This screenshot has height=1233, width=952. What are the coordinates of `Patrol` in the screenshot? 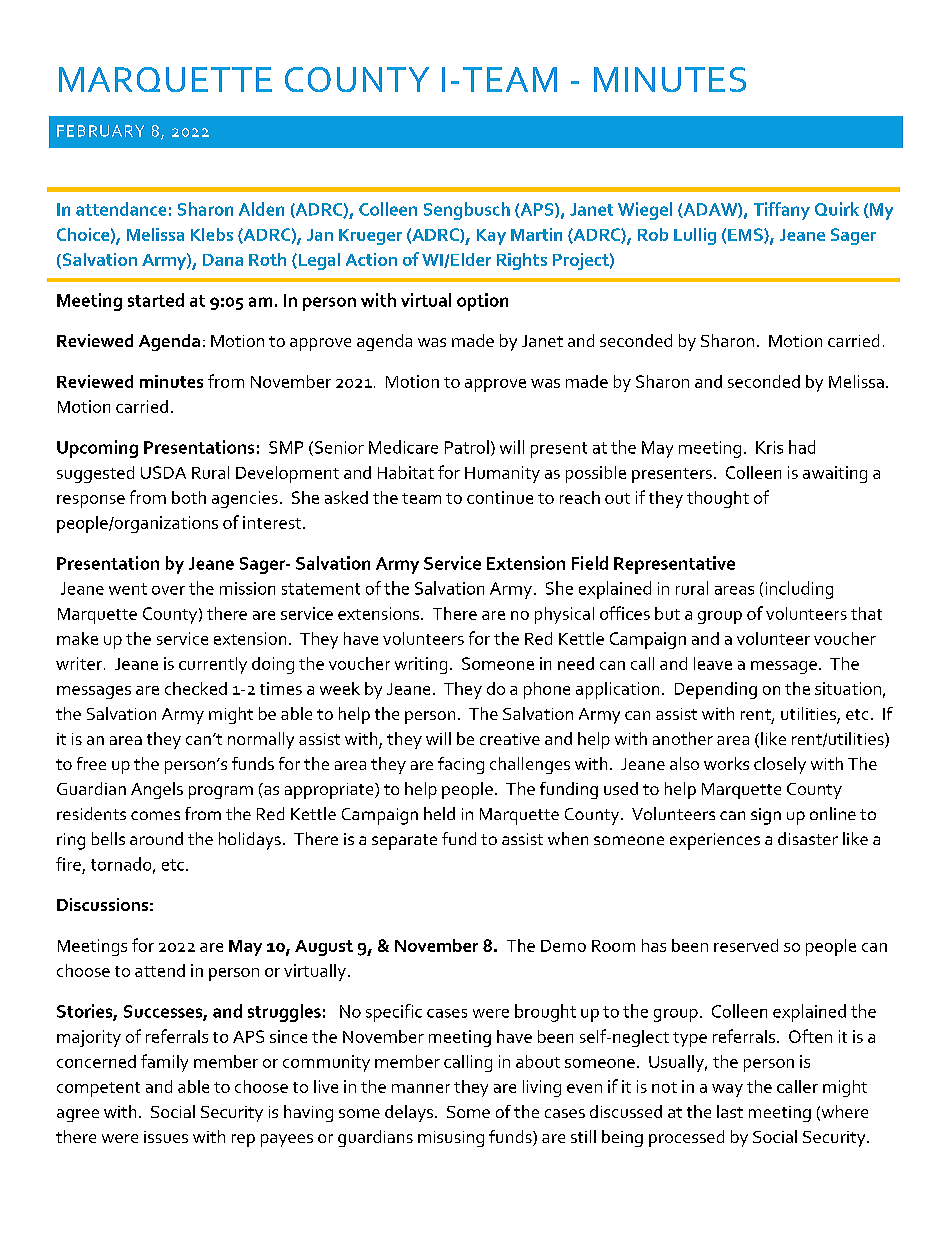 It's located at (467, 447).
